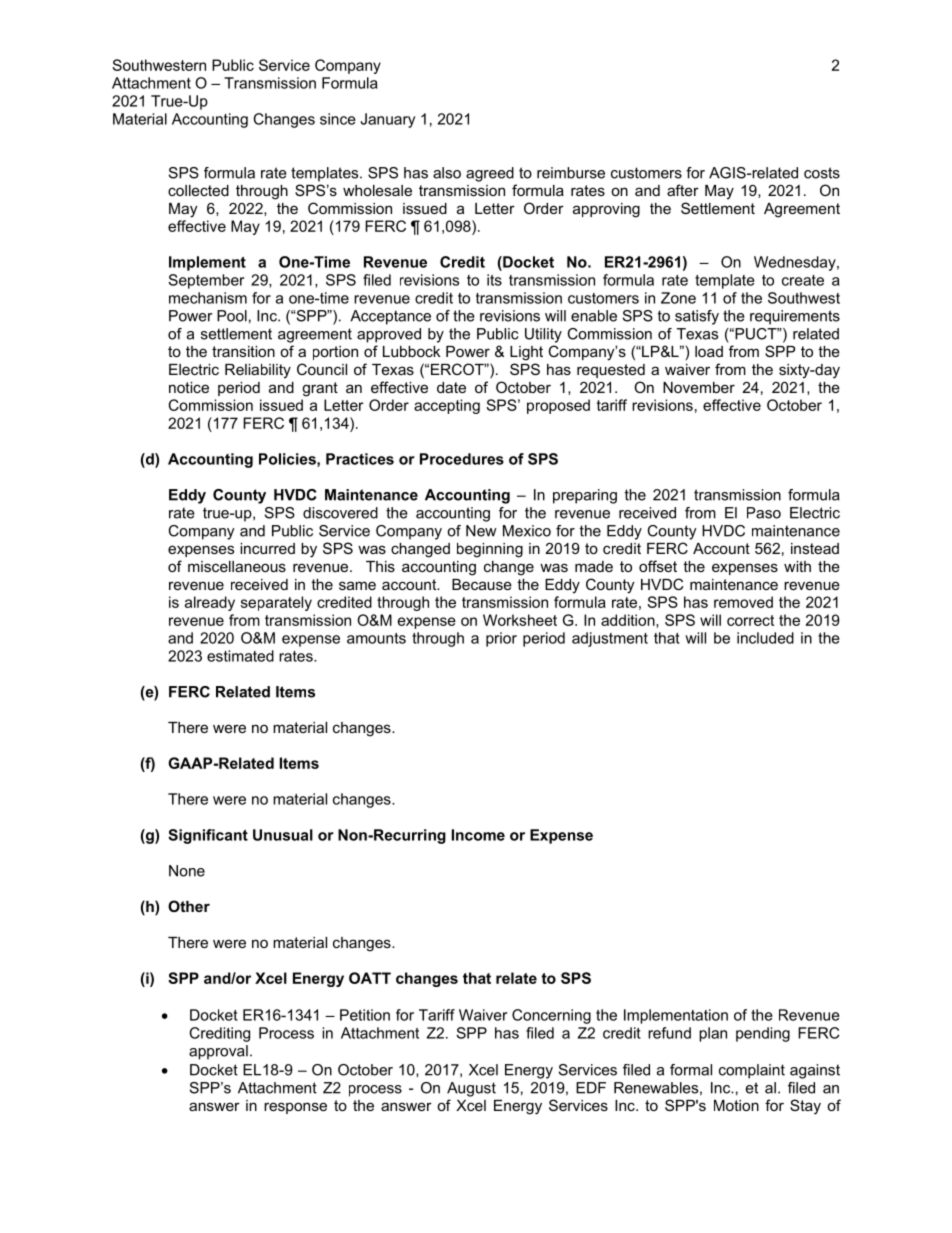  I want to click on agreed, so click(490, 174).
